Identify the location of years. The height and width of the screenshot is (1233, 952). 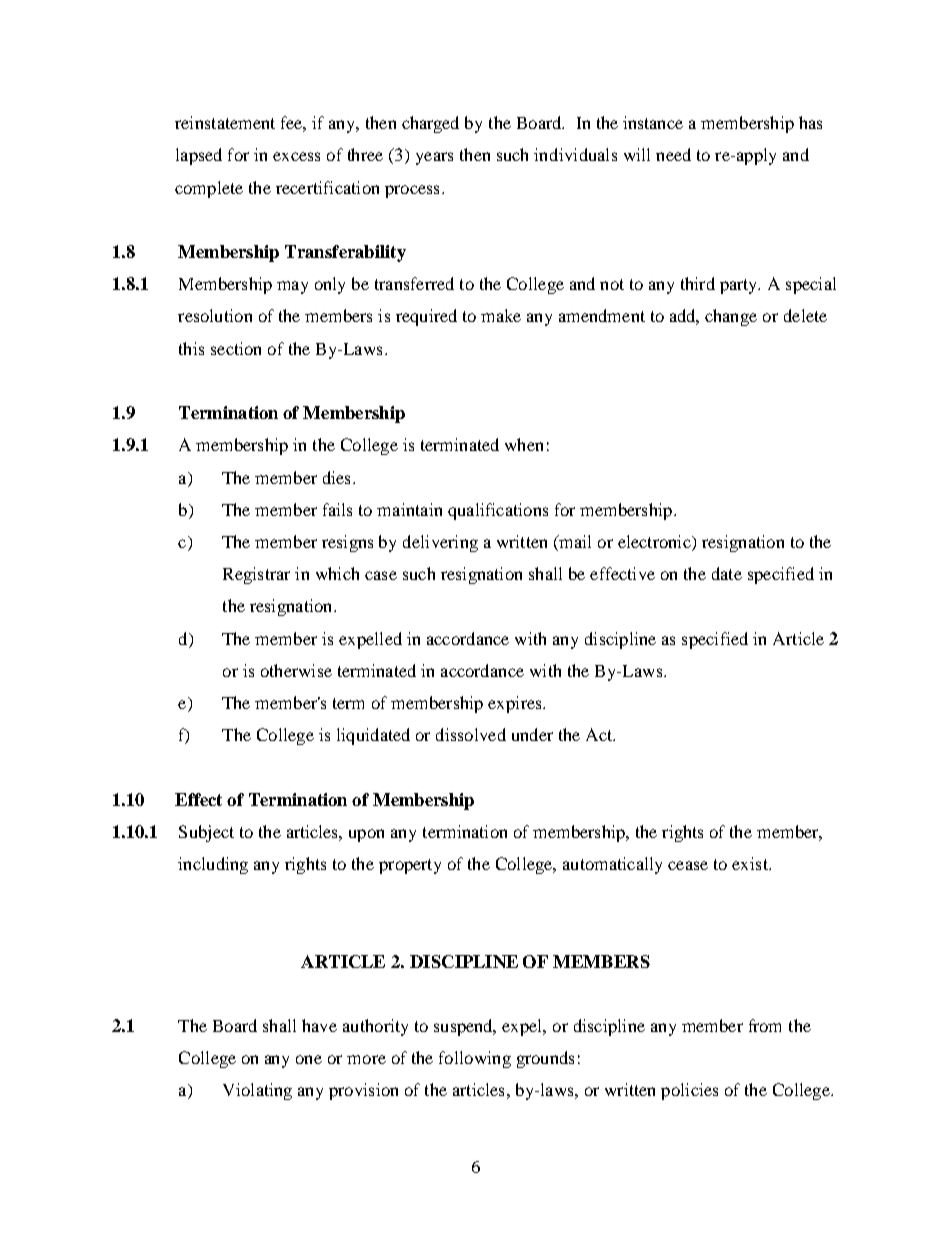
(434, 158).
